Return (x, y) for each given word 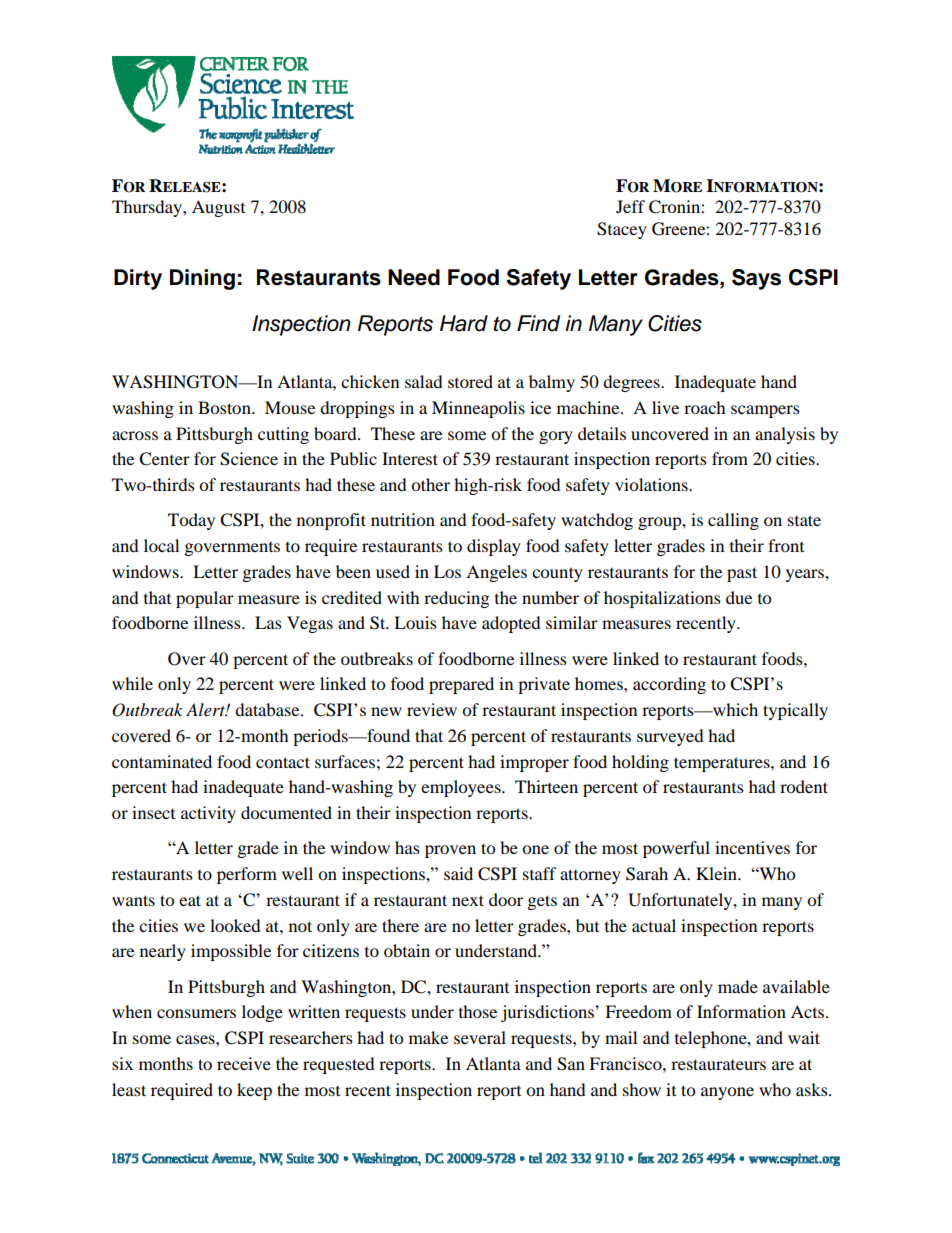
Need (414, 277)
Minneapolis (478, 409)
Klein (717, 873)
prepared (461, 685)
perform (247, 875)
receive (244, 1063)
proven (450, 851)
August (218, 208)
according (669, 685)
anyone (727, 1093)
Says (756, 279)
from (730, 458)
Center (164, 459)
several (480, 1037)
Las (268, 622)
